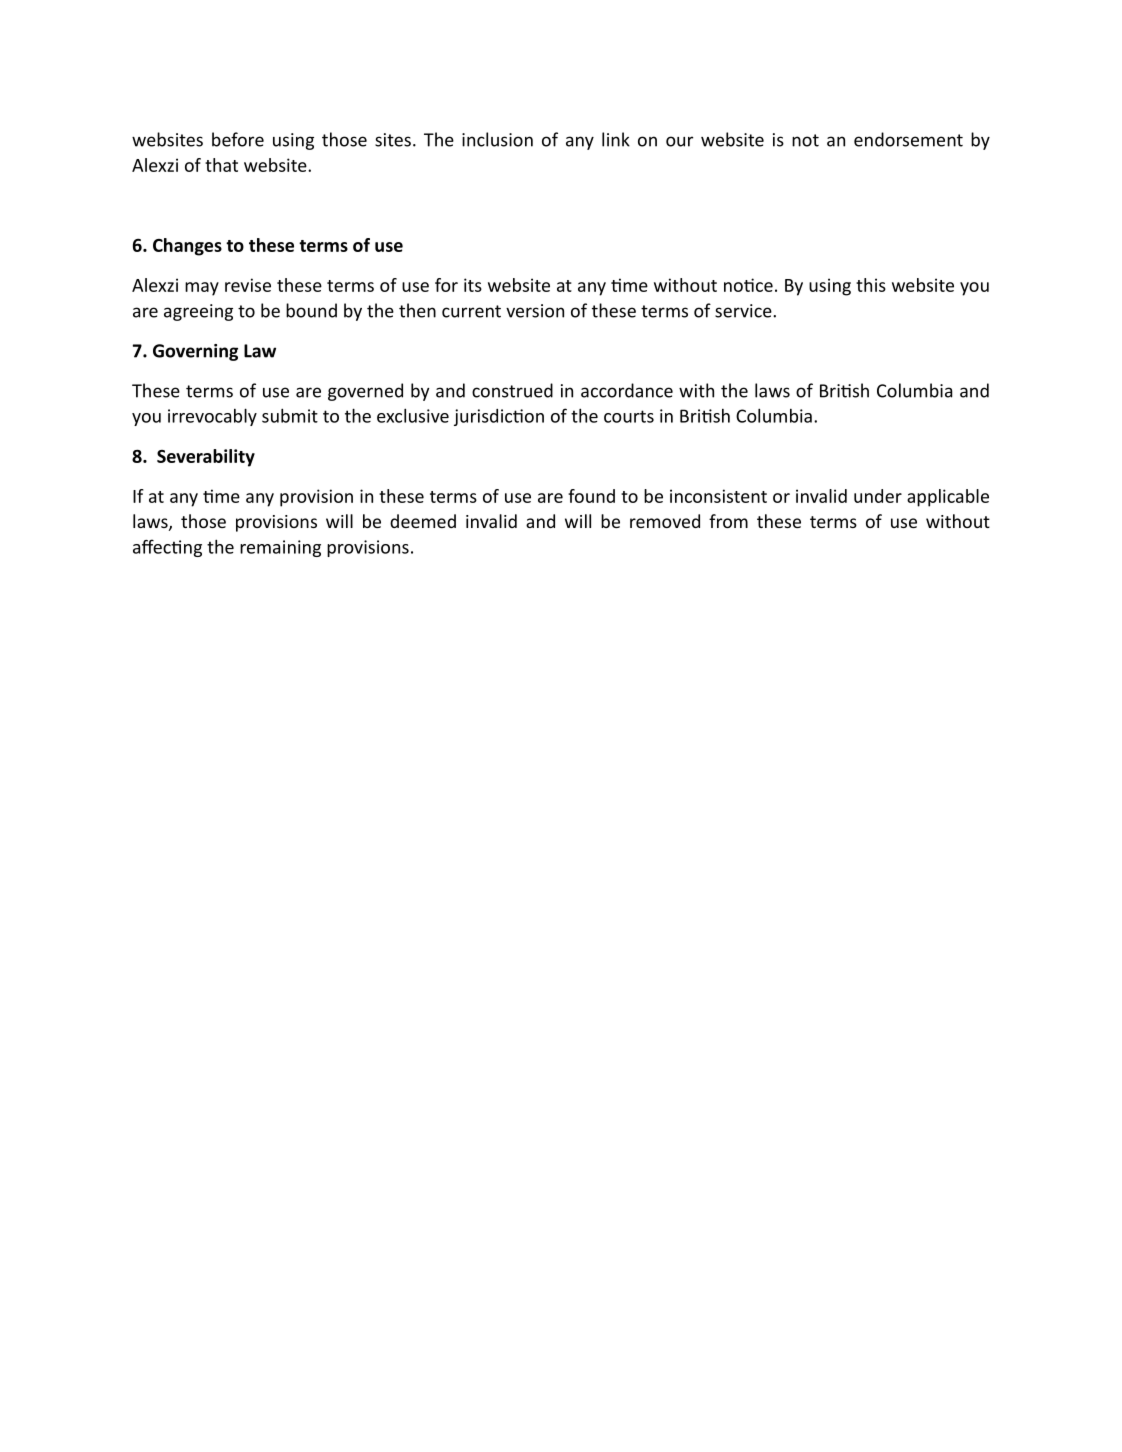  What do you see at coordinates (665, 521) in the image?
I see `removed` at bounding box center [665, 521].
